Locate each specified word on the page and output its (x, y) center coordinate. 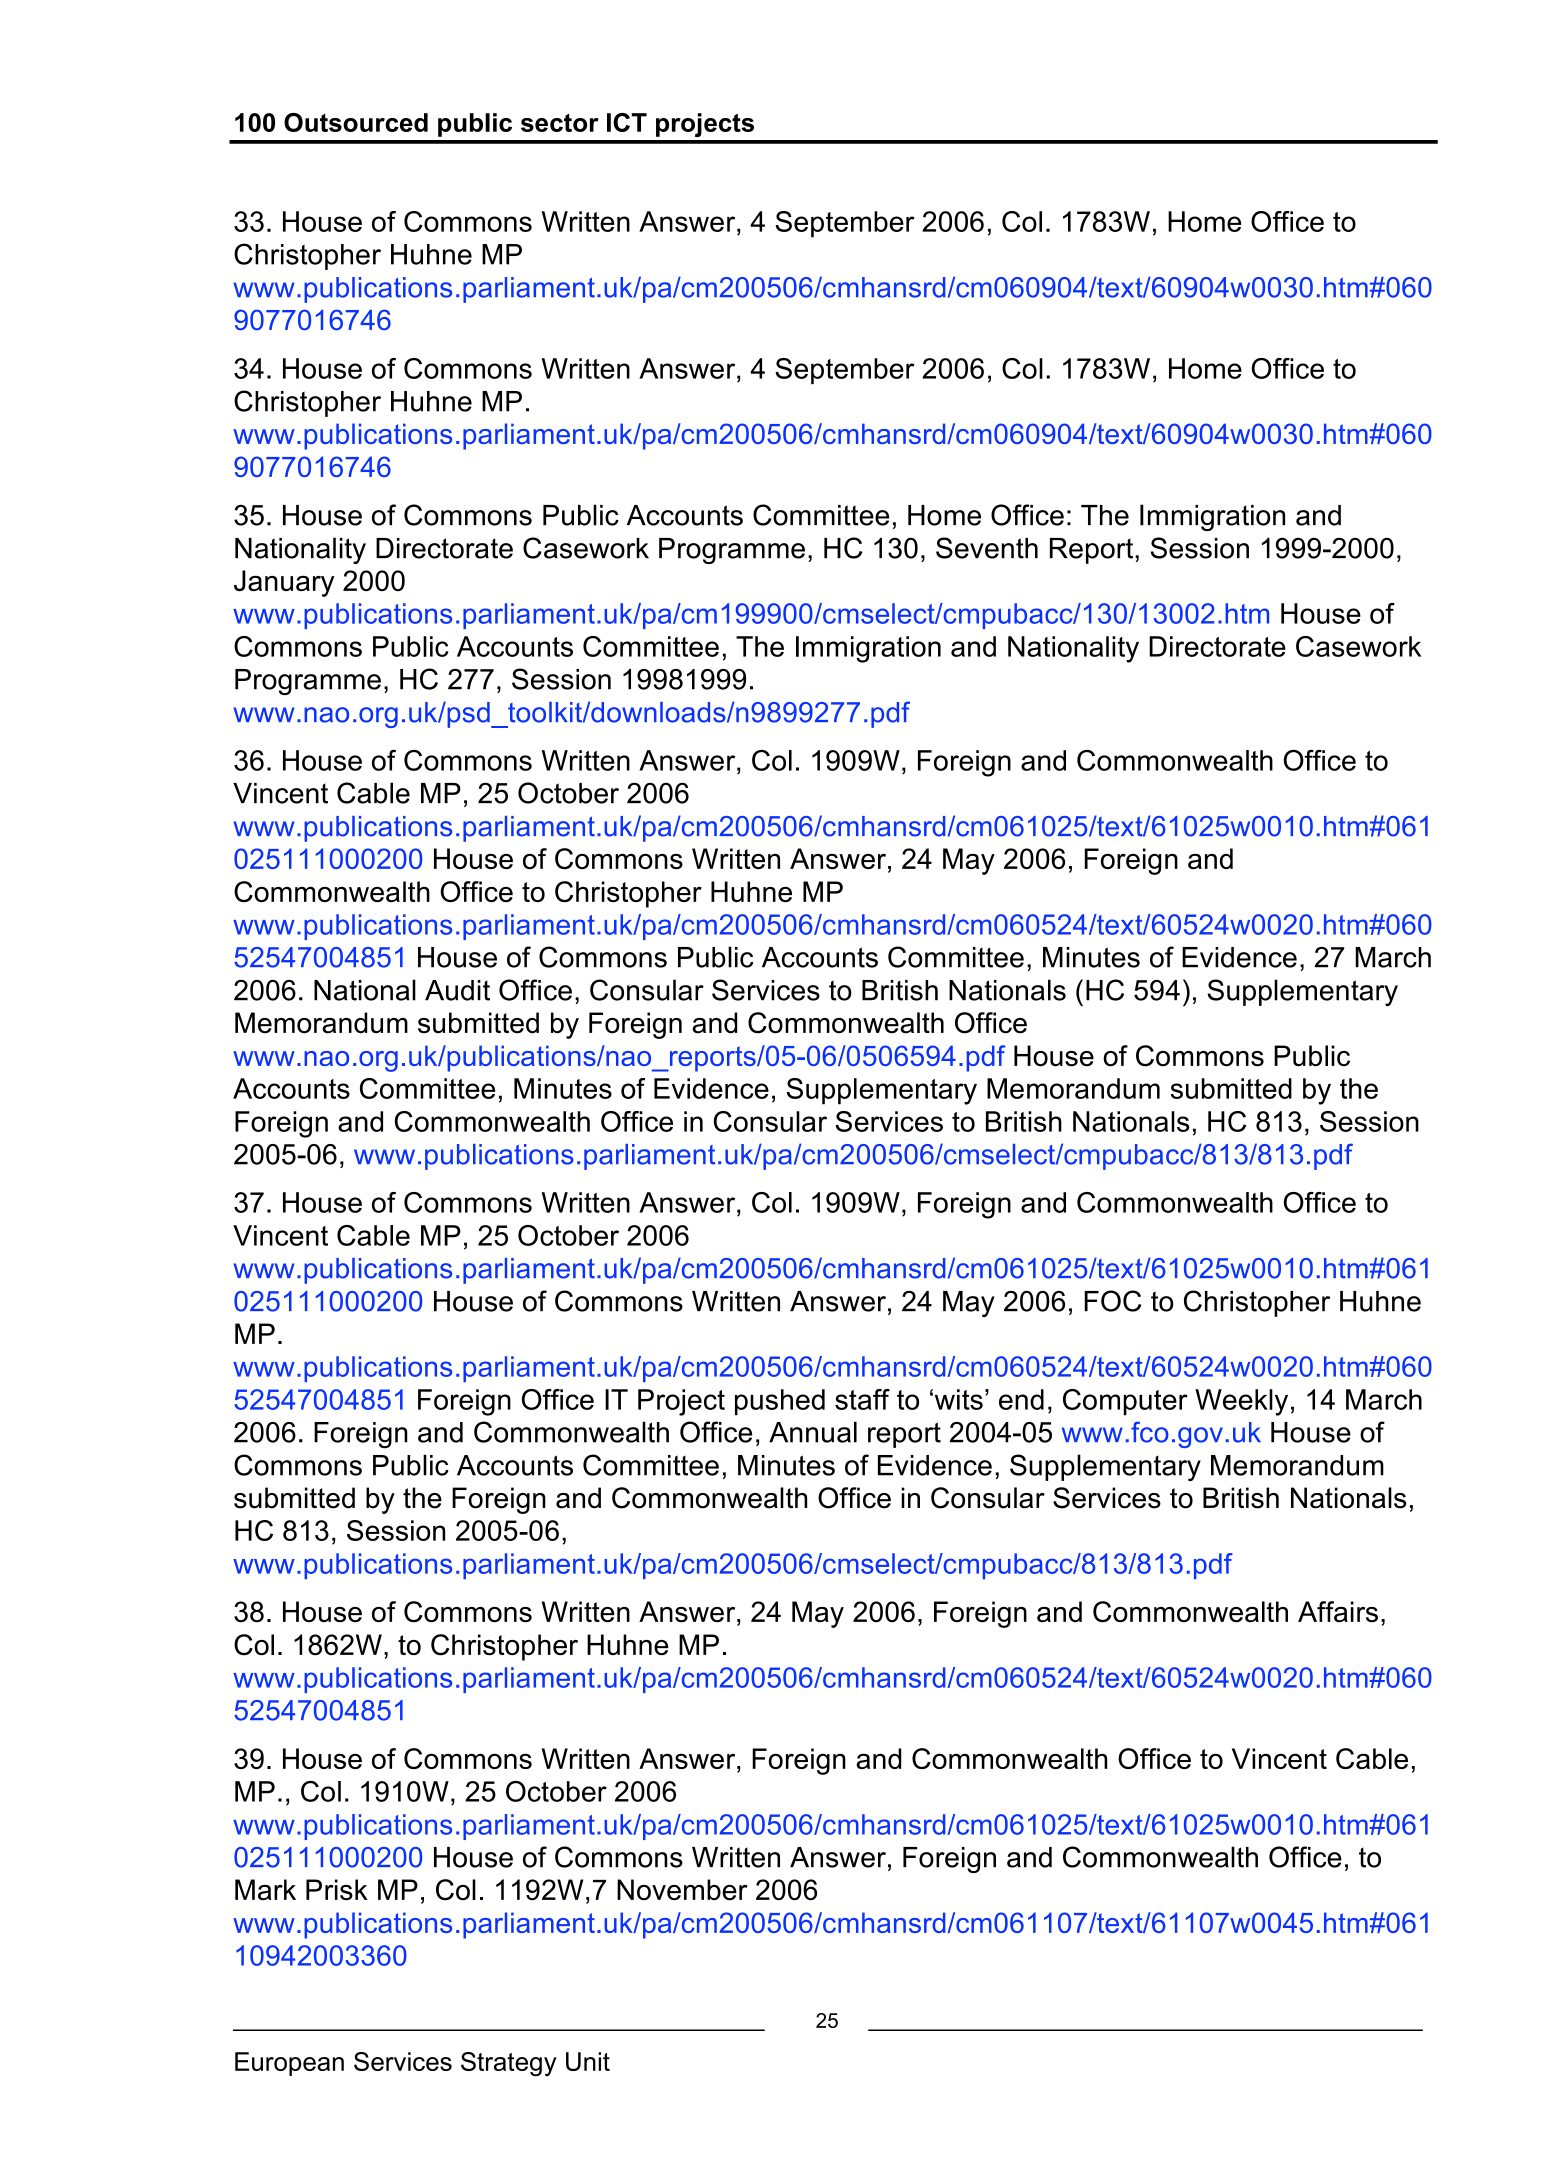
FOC (1112, 1301)
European (289, 2064)
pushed (780, 1402)
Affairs (1338, 1612)
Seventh (987, 548)
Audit (457, 990)
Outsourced (356, 122)
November (682, 1889)
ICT (627, 122)
